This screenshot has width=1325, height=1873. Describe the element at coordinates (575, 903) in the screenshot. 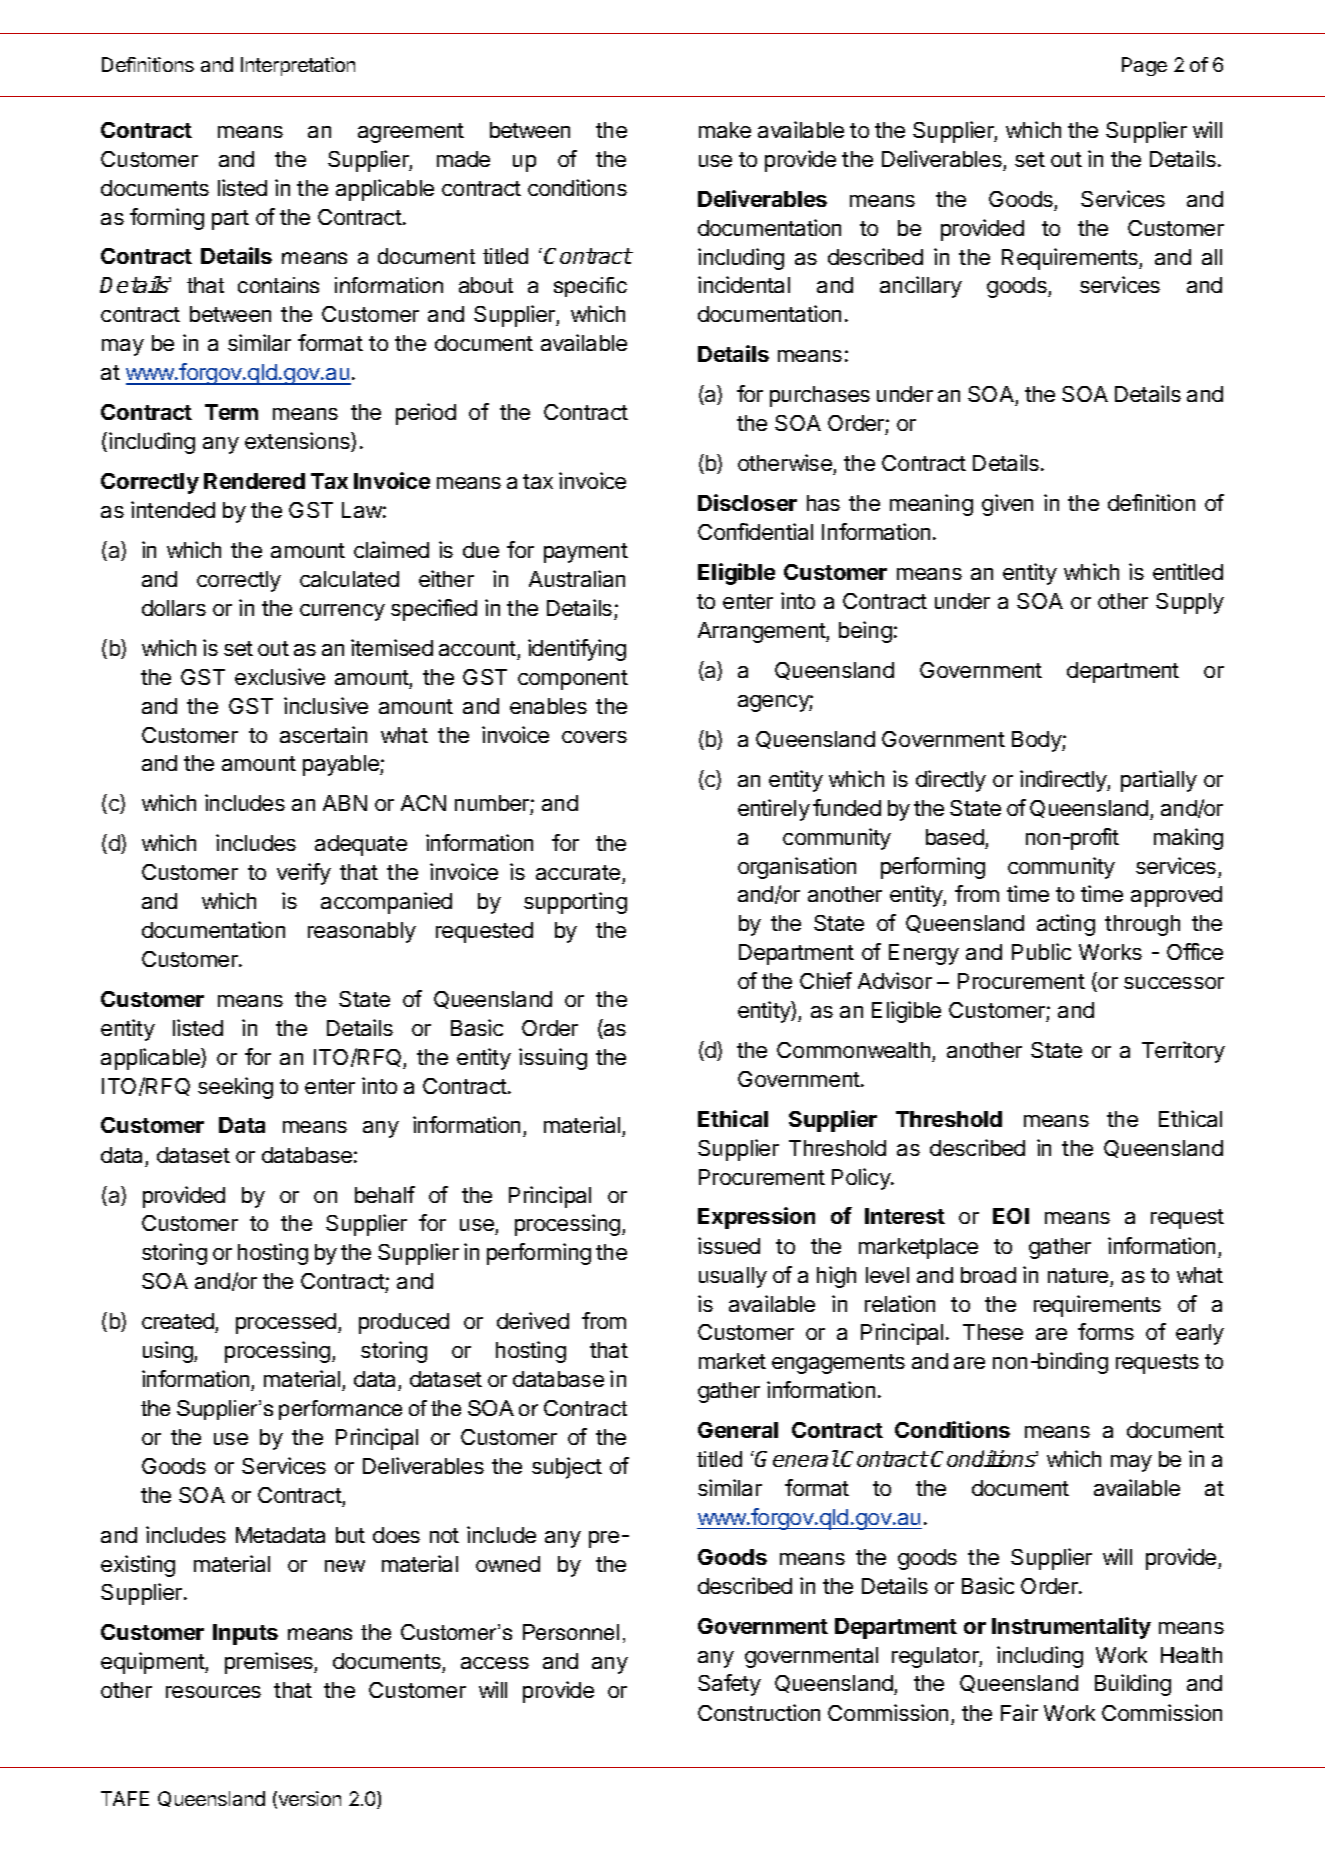

I see `supporting` at that location.
